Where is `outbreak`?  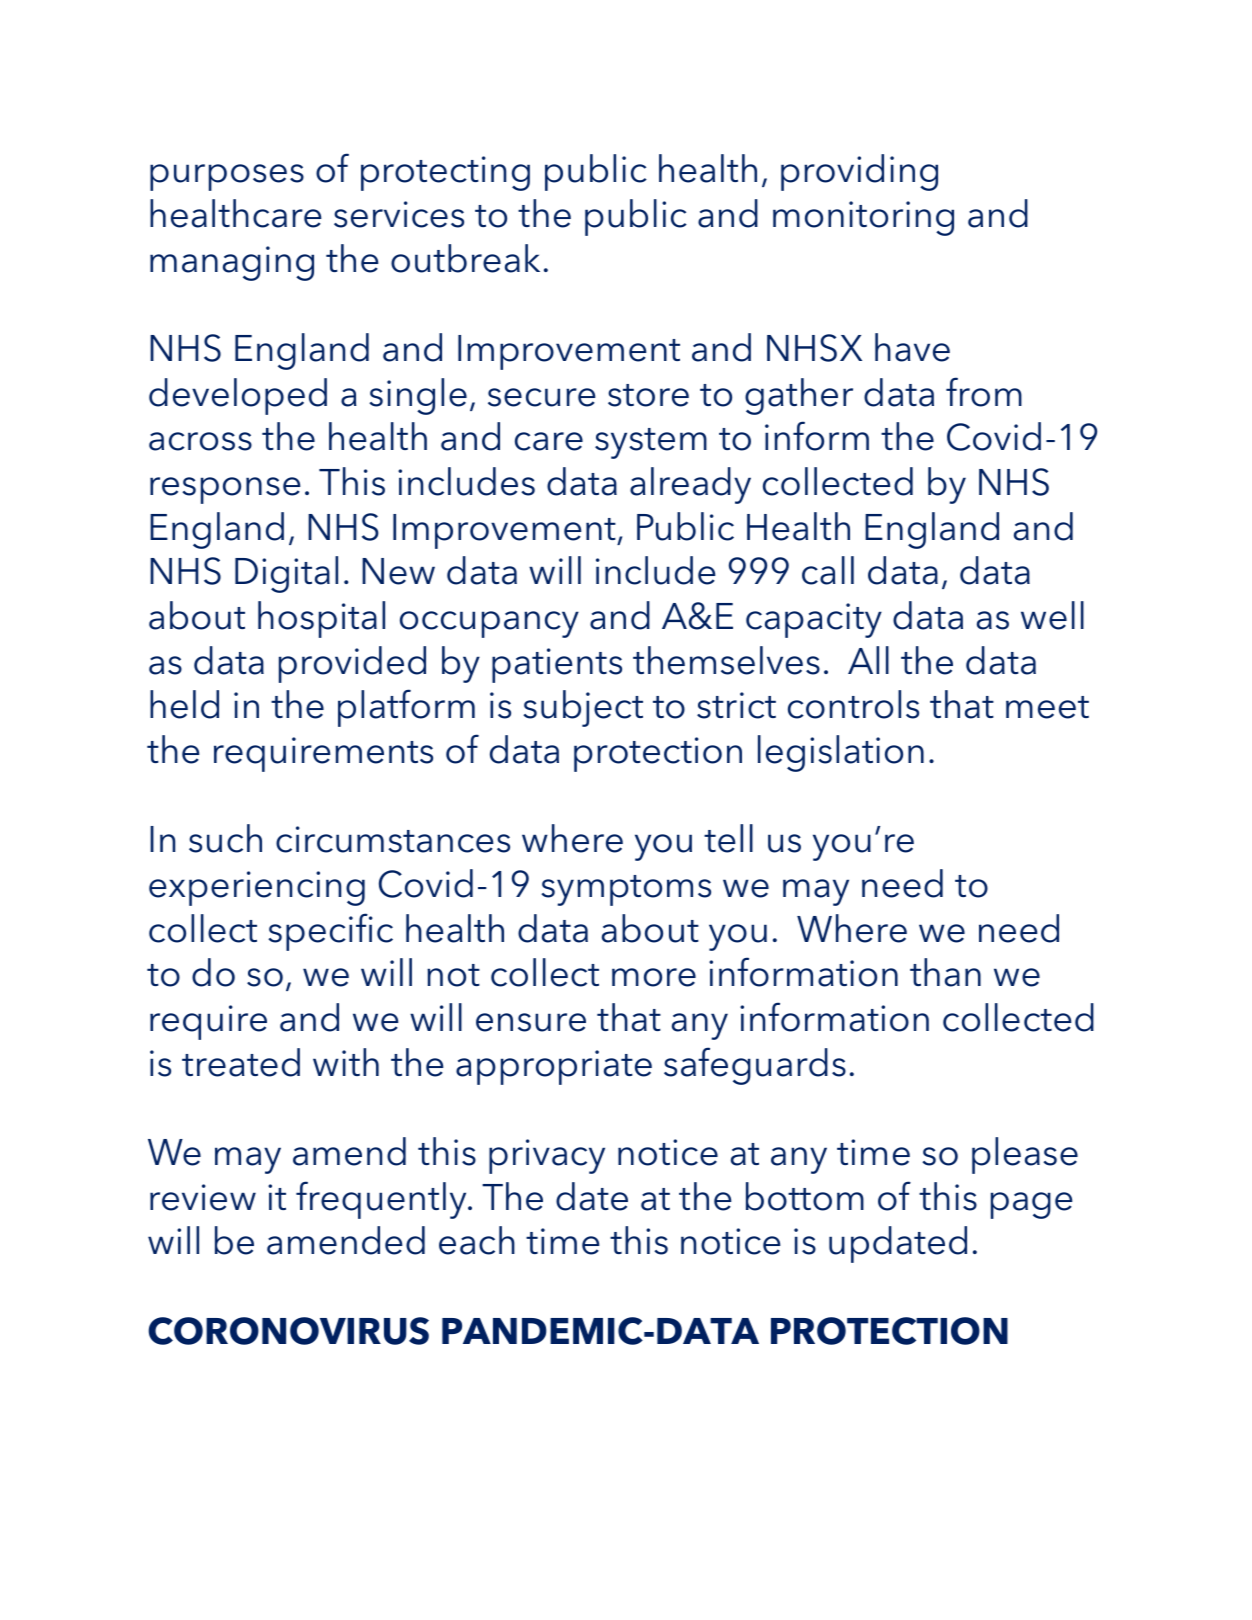 outbreak is located at coordinates (465, 258).
